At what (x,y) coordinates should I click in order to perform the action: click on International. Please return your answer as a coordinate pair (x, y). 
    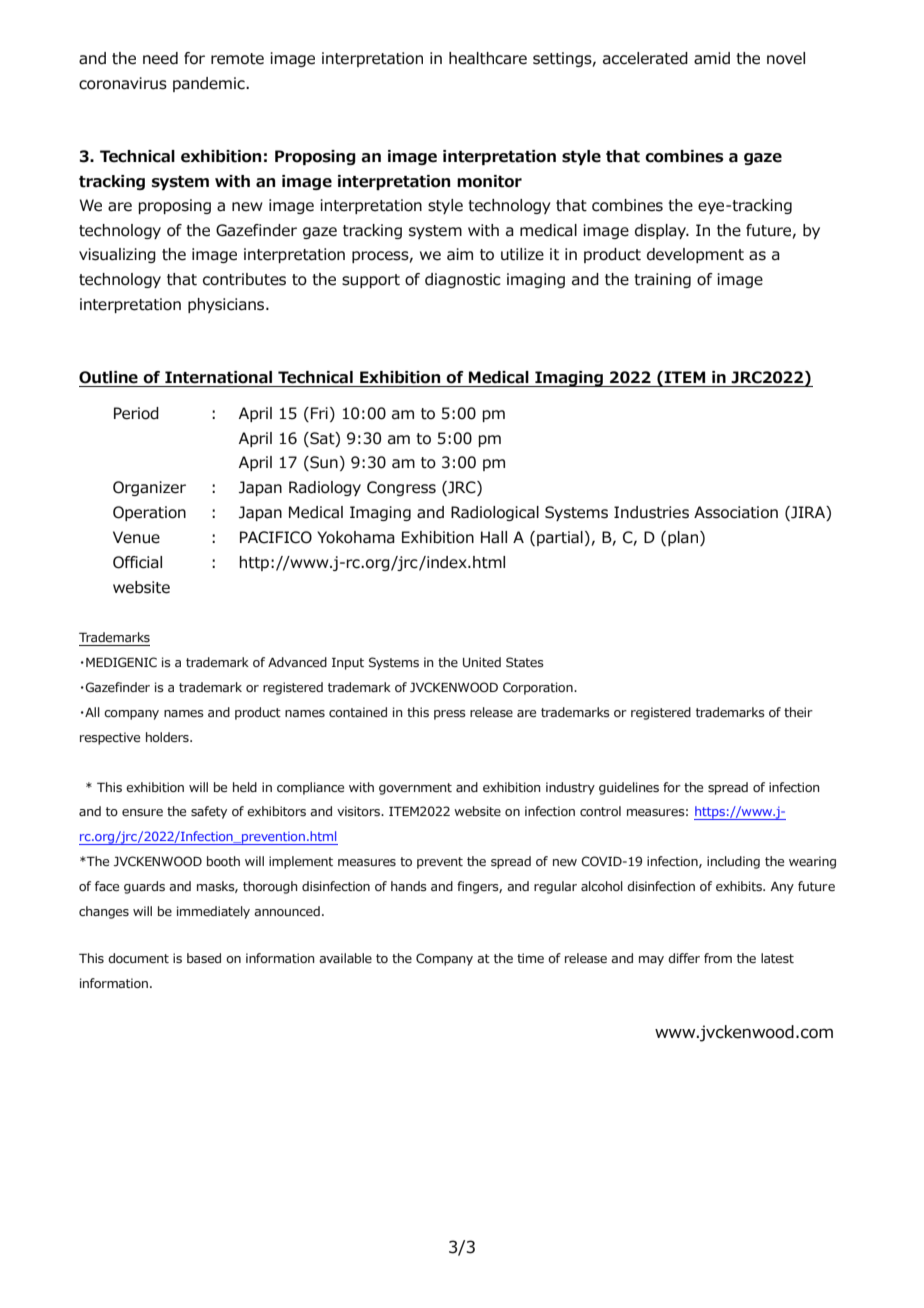
    Looking at the image, I should click on (218, 377).
